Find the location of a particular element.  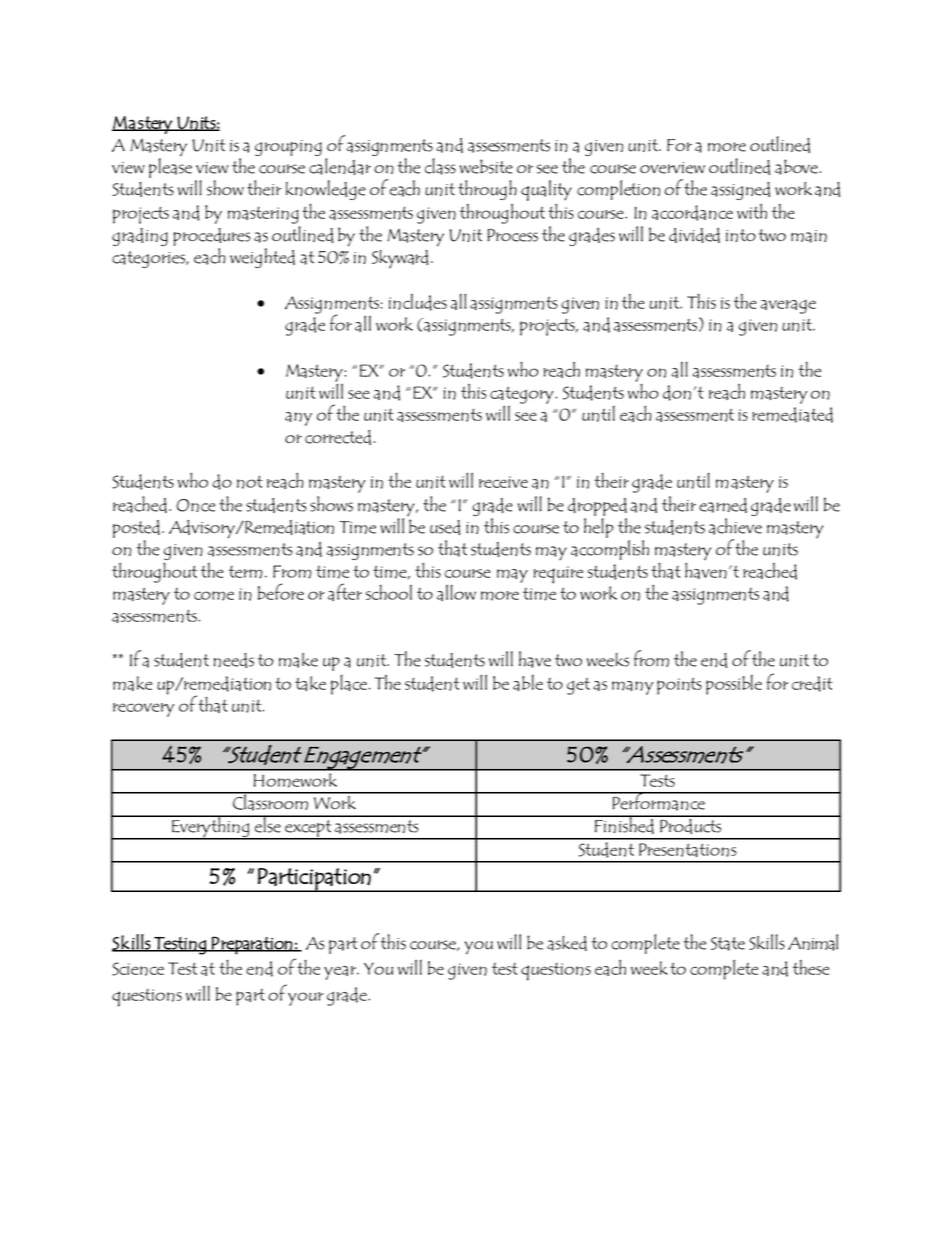

assigned is located at coordinates (740, 191).
